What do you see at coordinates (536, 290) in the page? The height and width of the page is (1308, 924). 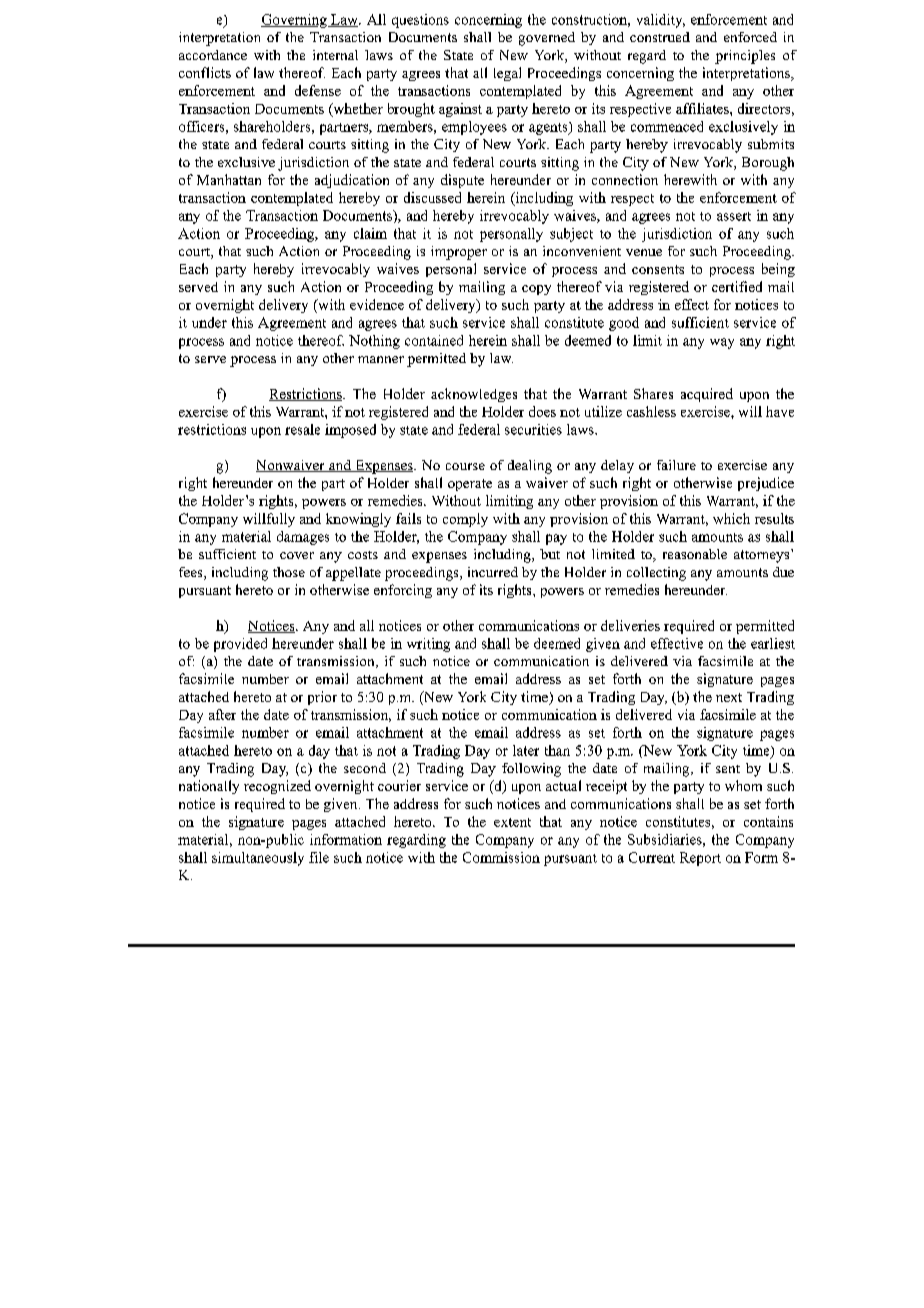 I see `copy` at bounding box center [536, 290].
